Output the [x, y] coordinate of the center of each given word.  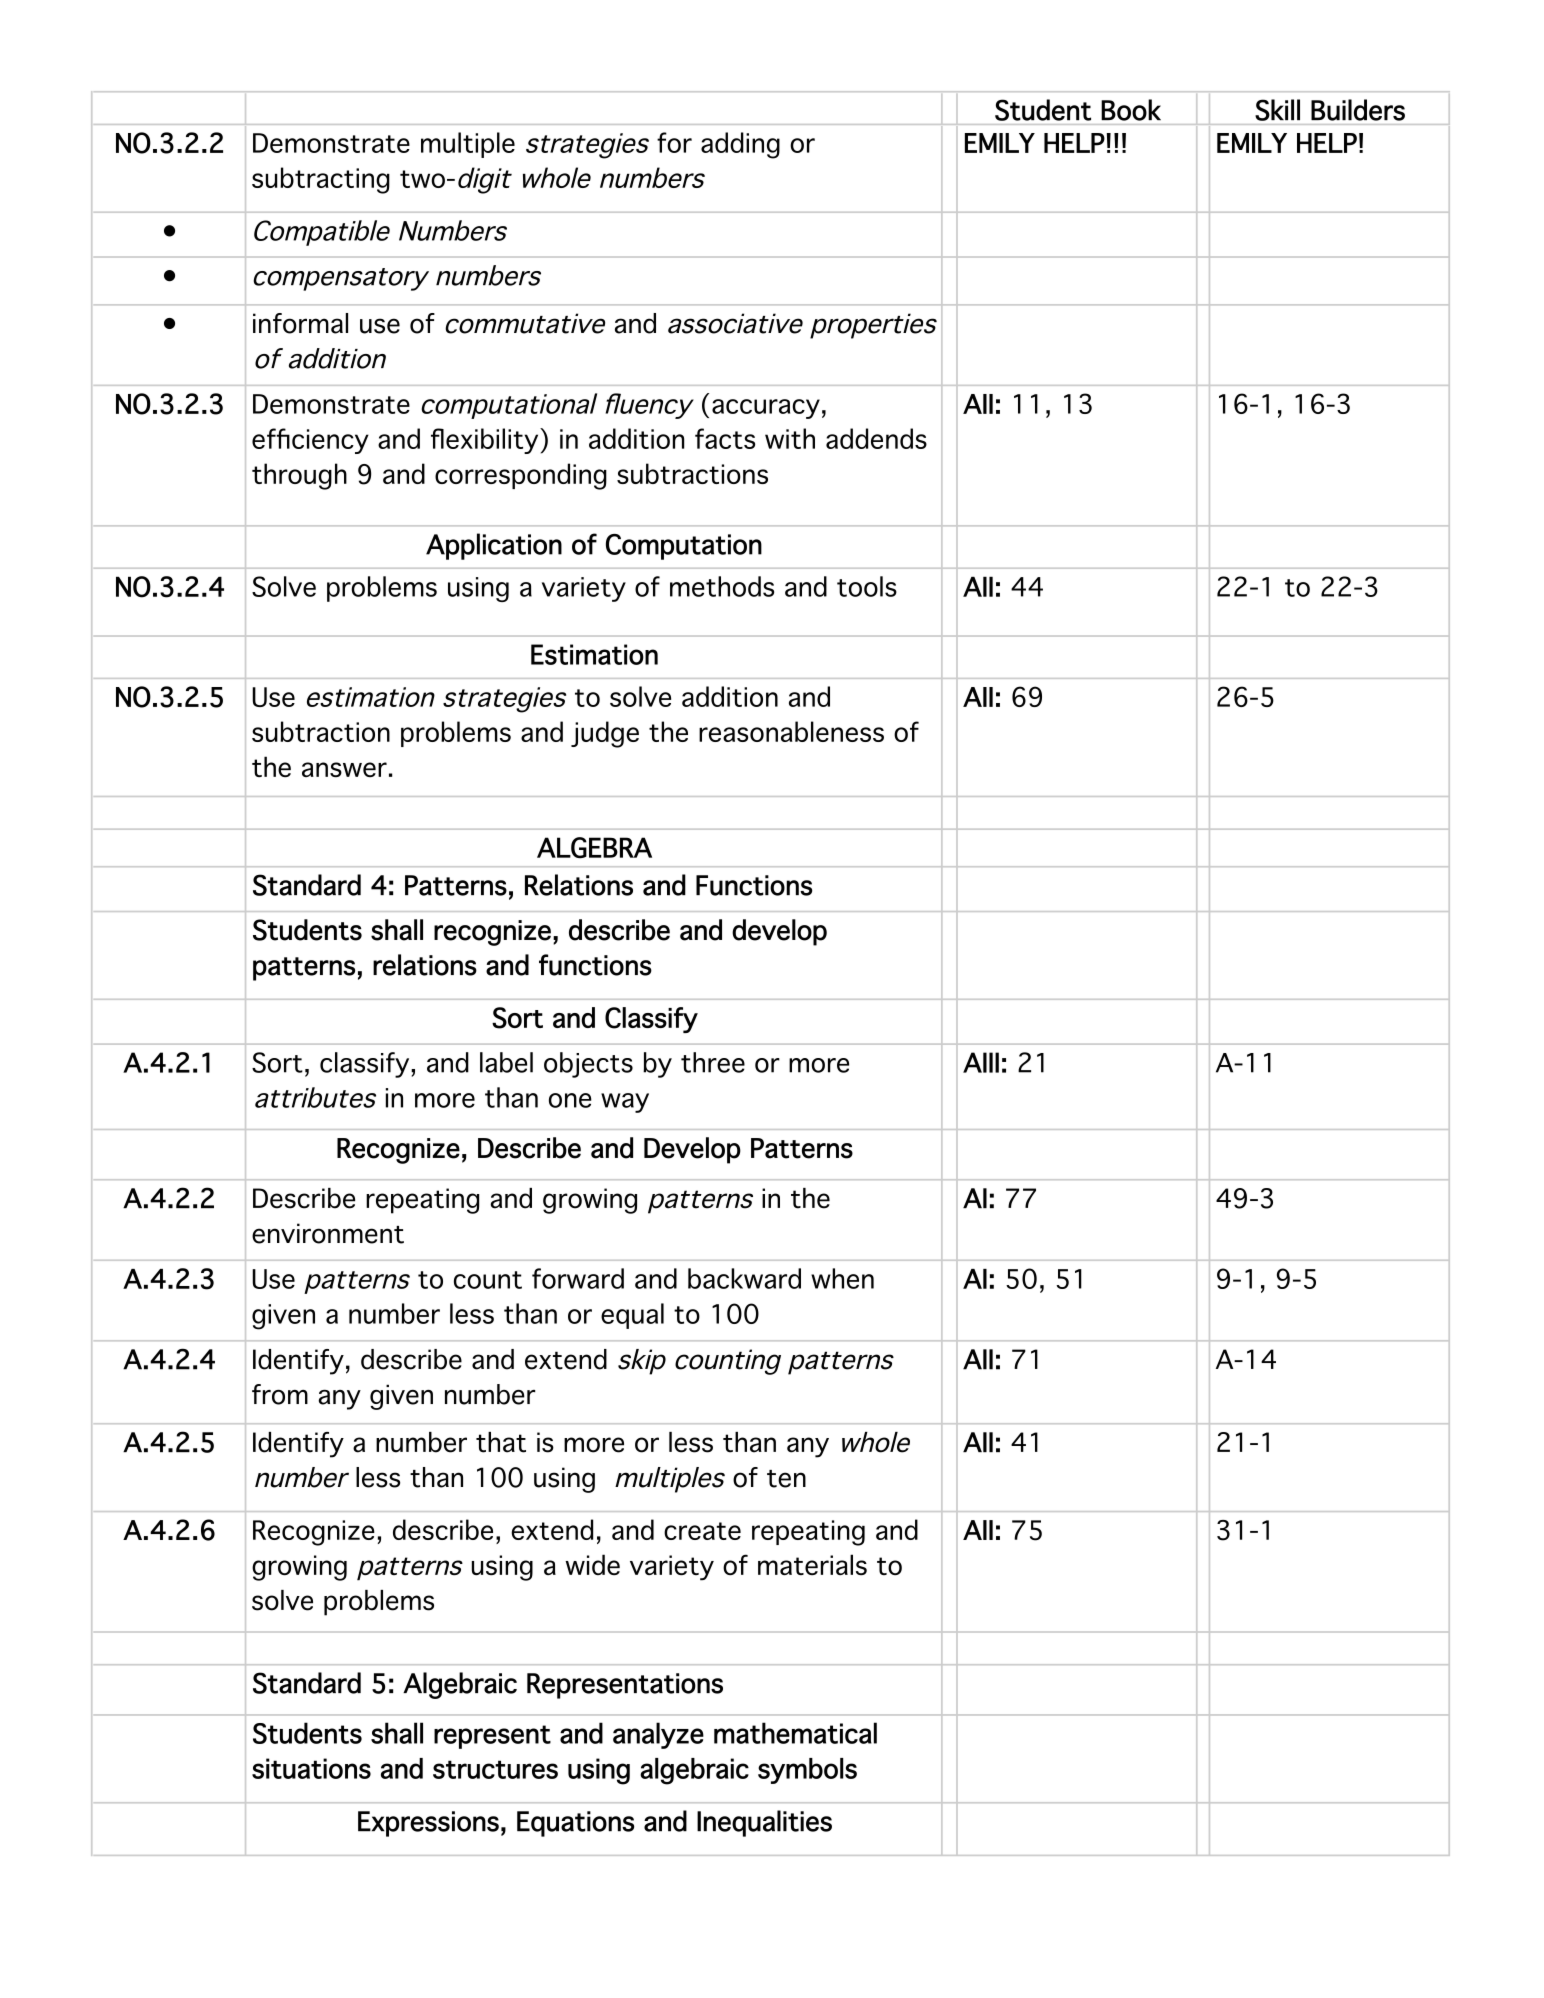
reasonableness [791, 731]
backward [744, 1278]
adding [740, 145]
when [842, 1278]
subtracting [321, 180]
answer [344, 769]
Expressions [428, 1824]
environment [328, 1233]
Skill [1277, 110]
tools [867, 586]
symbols [807, 1771]
